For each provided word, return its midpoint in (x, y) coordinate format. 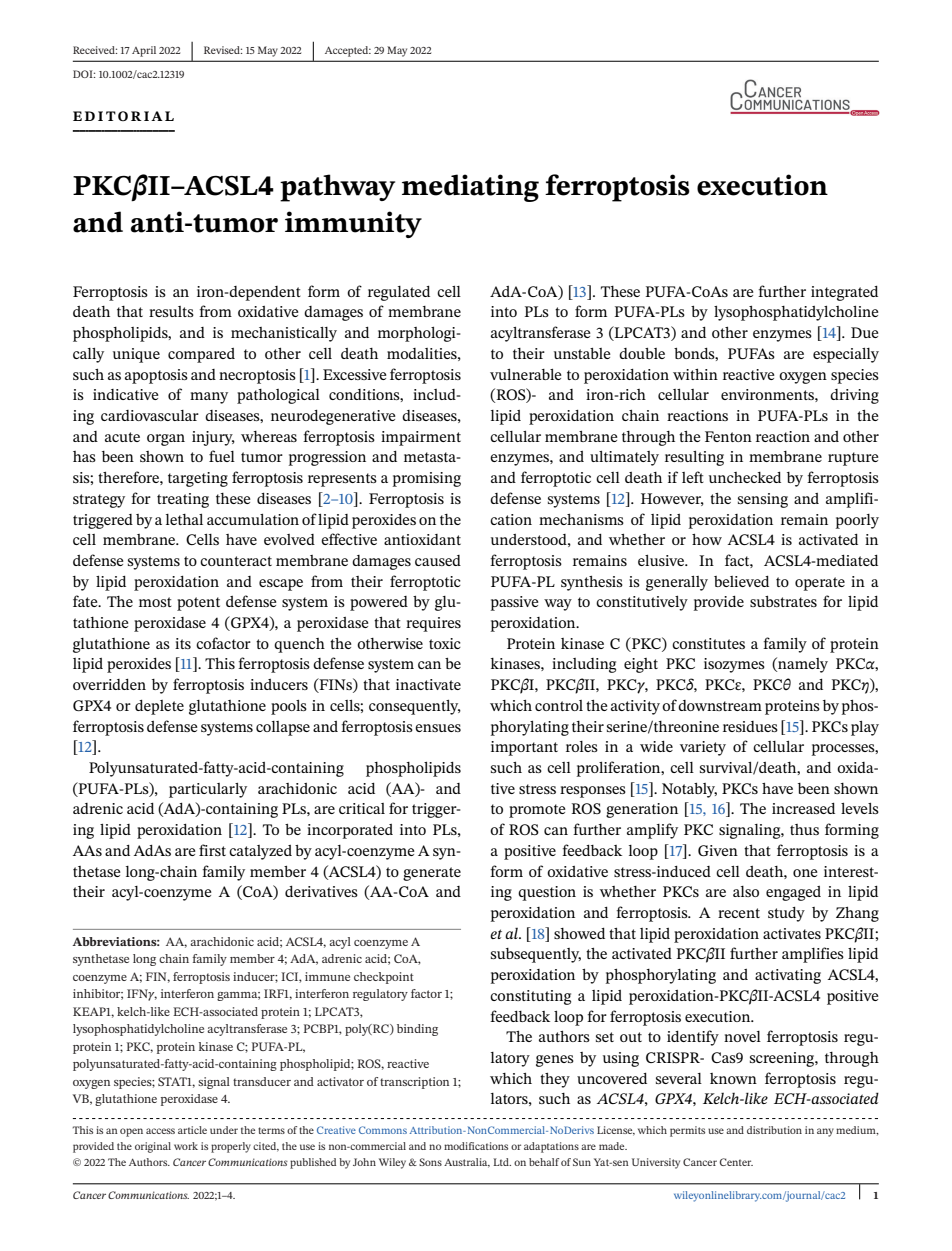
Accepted (348, 51)
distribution (774, 1130)
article (192, 1130)
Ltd (502, 1162)
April (144, 51)
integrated (844, 293)
